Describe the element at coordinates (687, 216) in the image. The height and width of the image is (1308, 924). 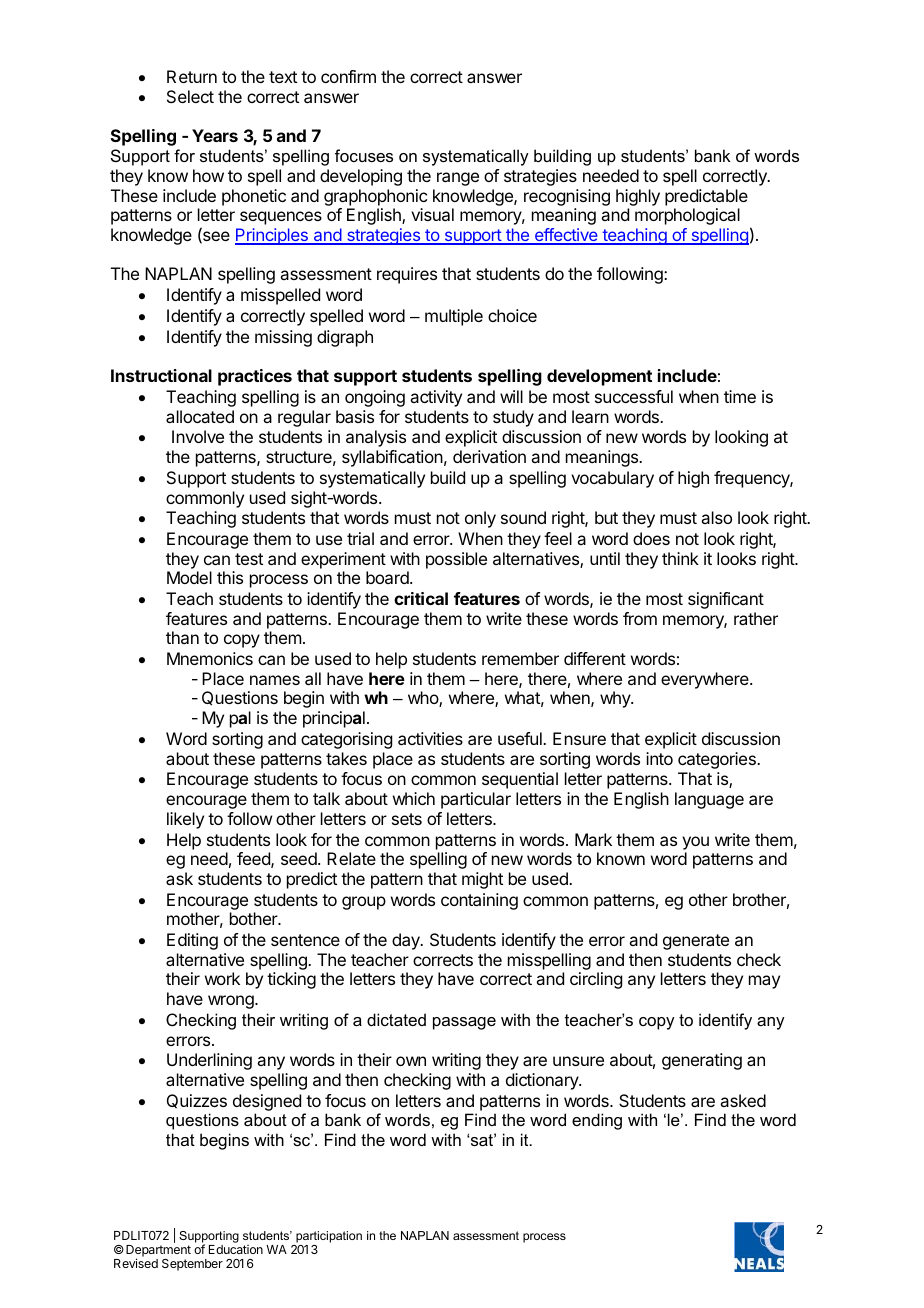
I see `morphological` at that location.
